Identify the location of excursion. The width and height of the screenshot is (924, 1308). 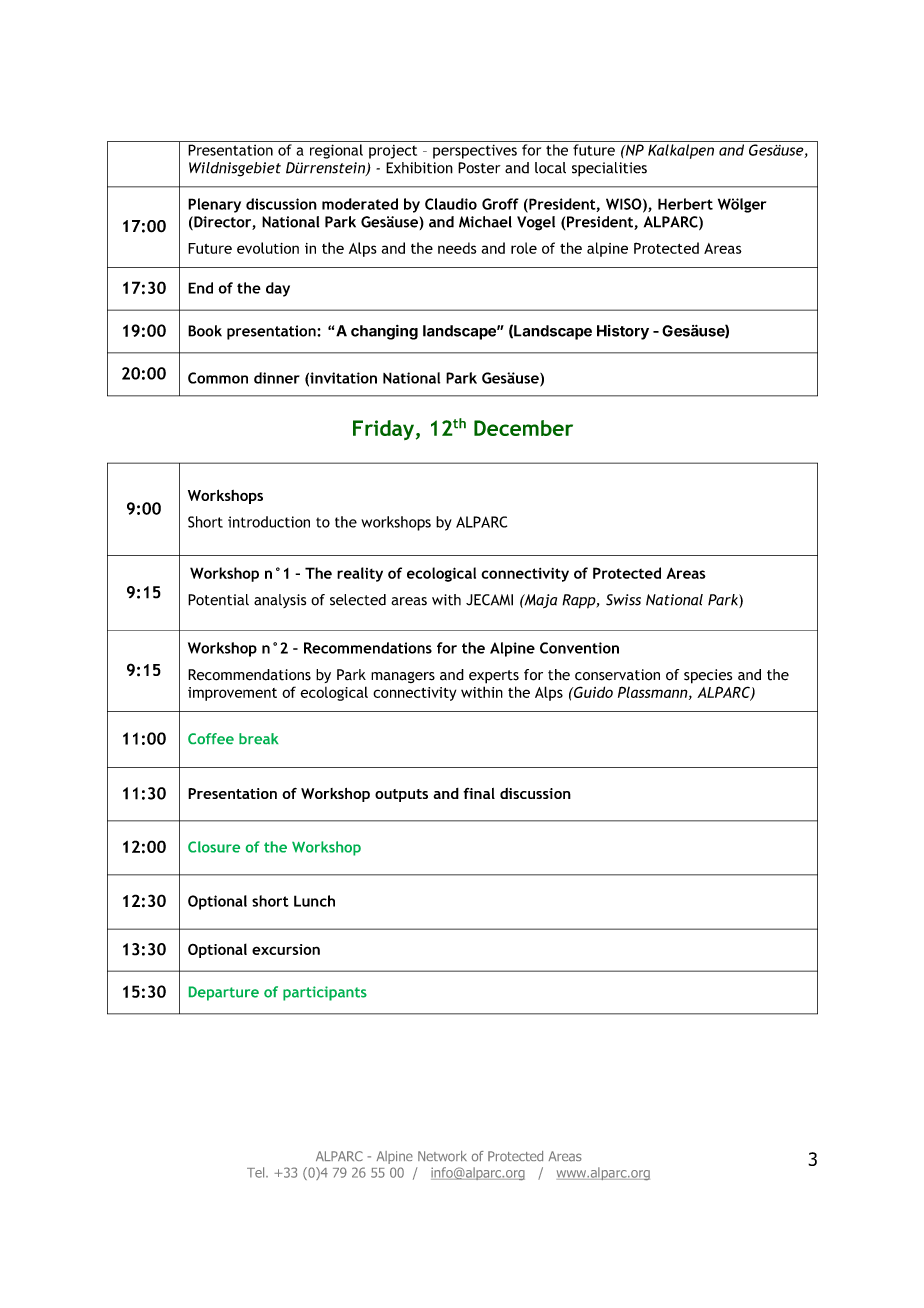
(286, 949).
